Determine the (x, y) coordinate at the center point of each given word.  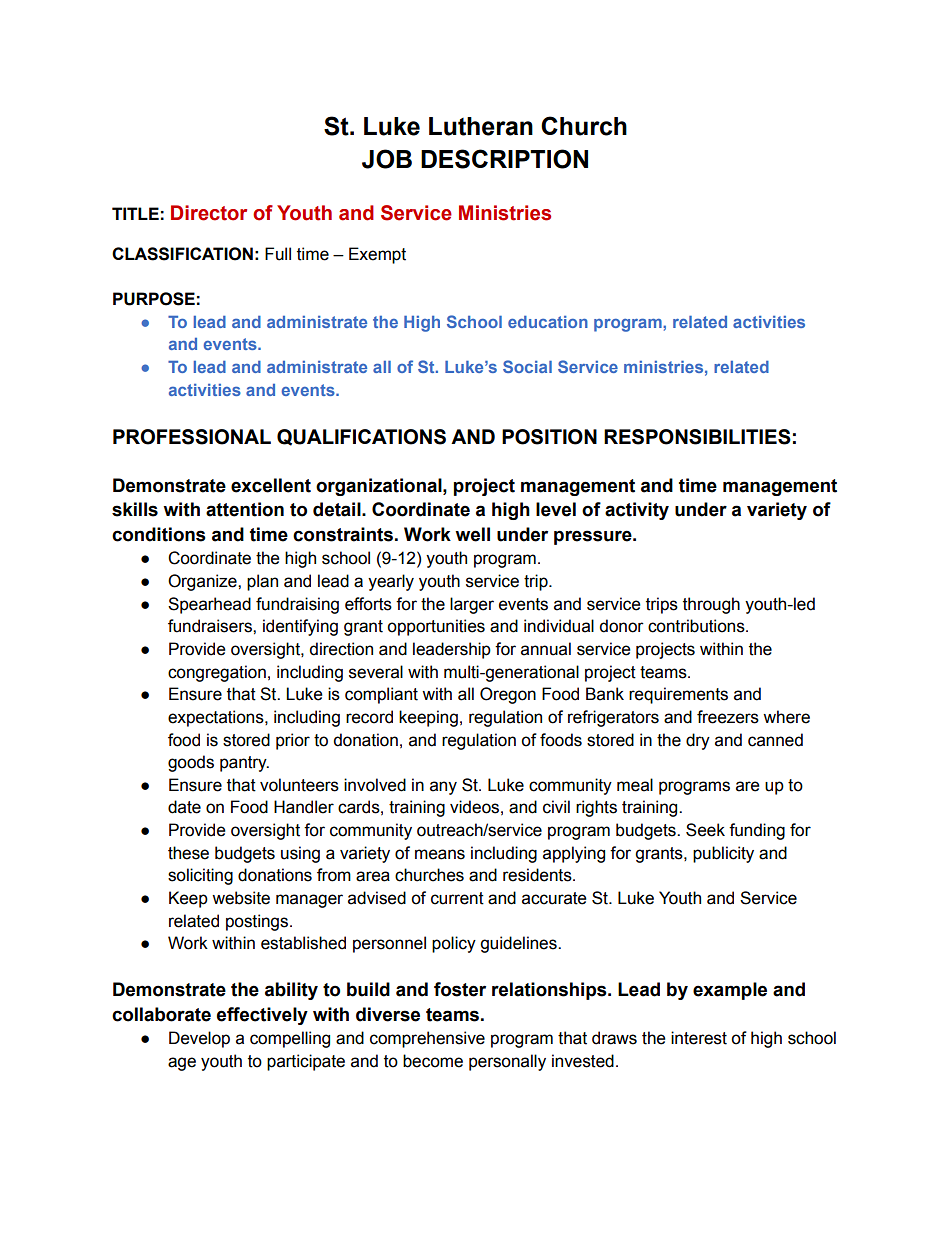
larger (472, 605)
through (711, 605)
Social (527, 366)
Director (209, 213)
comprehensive (427, 1039)
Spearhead (209, 605)
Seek (705, 830)
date (184, 807)
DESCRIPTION (504, 159)
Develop (199, 1039)
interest (699, 1038)
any (443, 788)
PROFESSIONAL (192, 437)
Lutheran (481, 126)
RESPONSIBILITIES (697, 437)
